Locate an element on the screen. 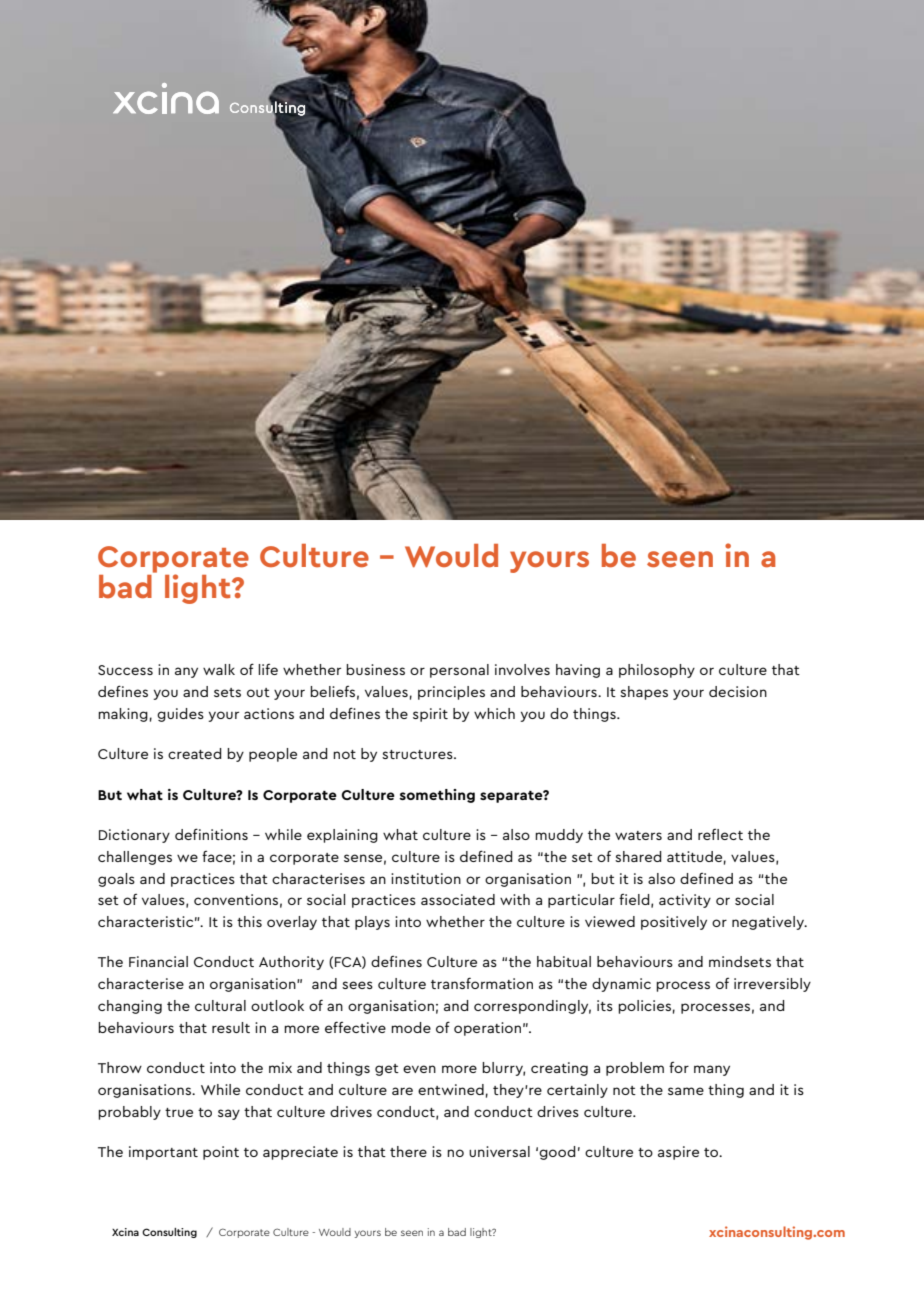 The width and height of the screenshot is (924, 1308). there is located at coordinates (408, 1151).
